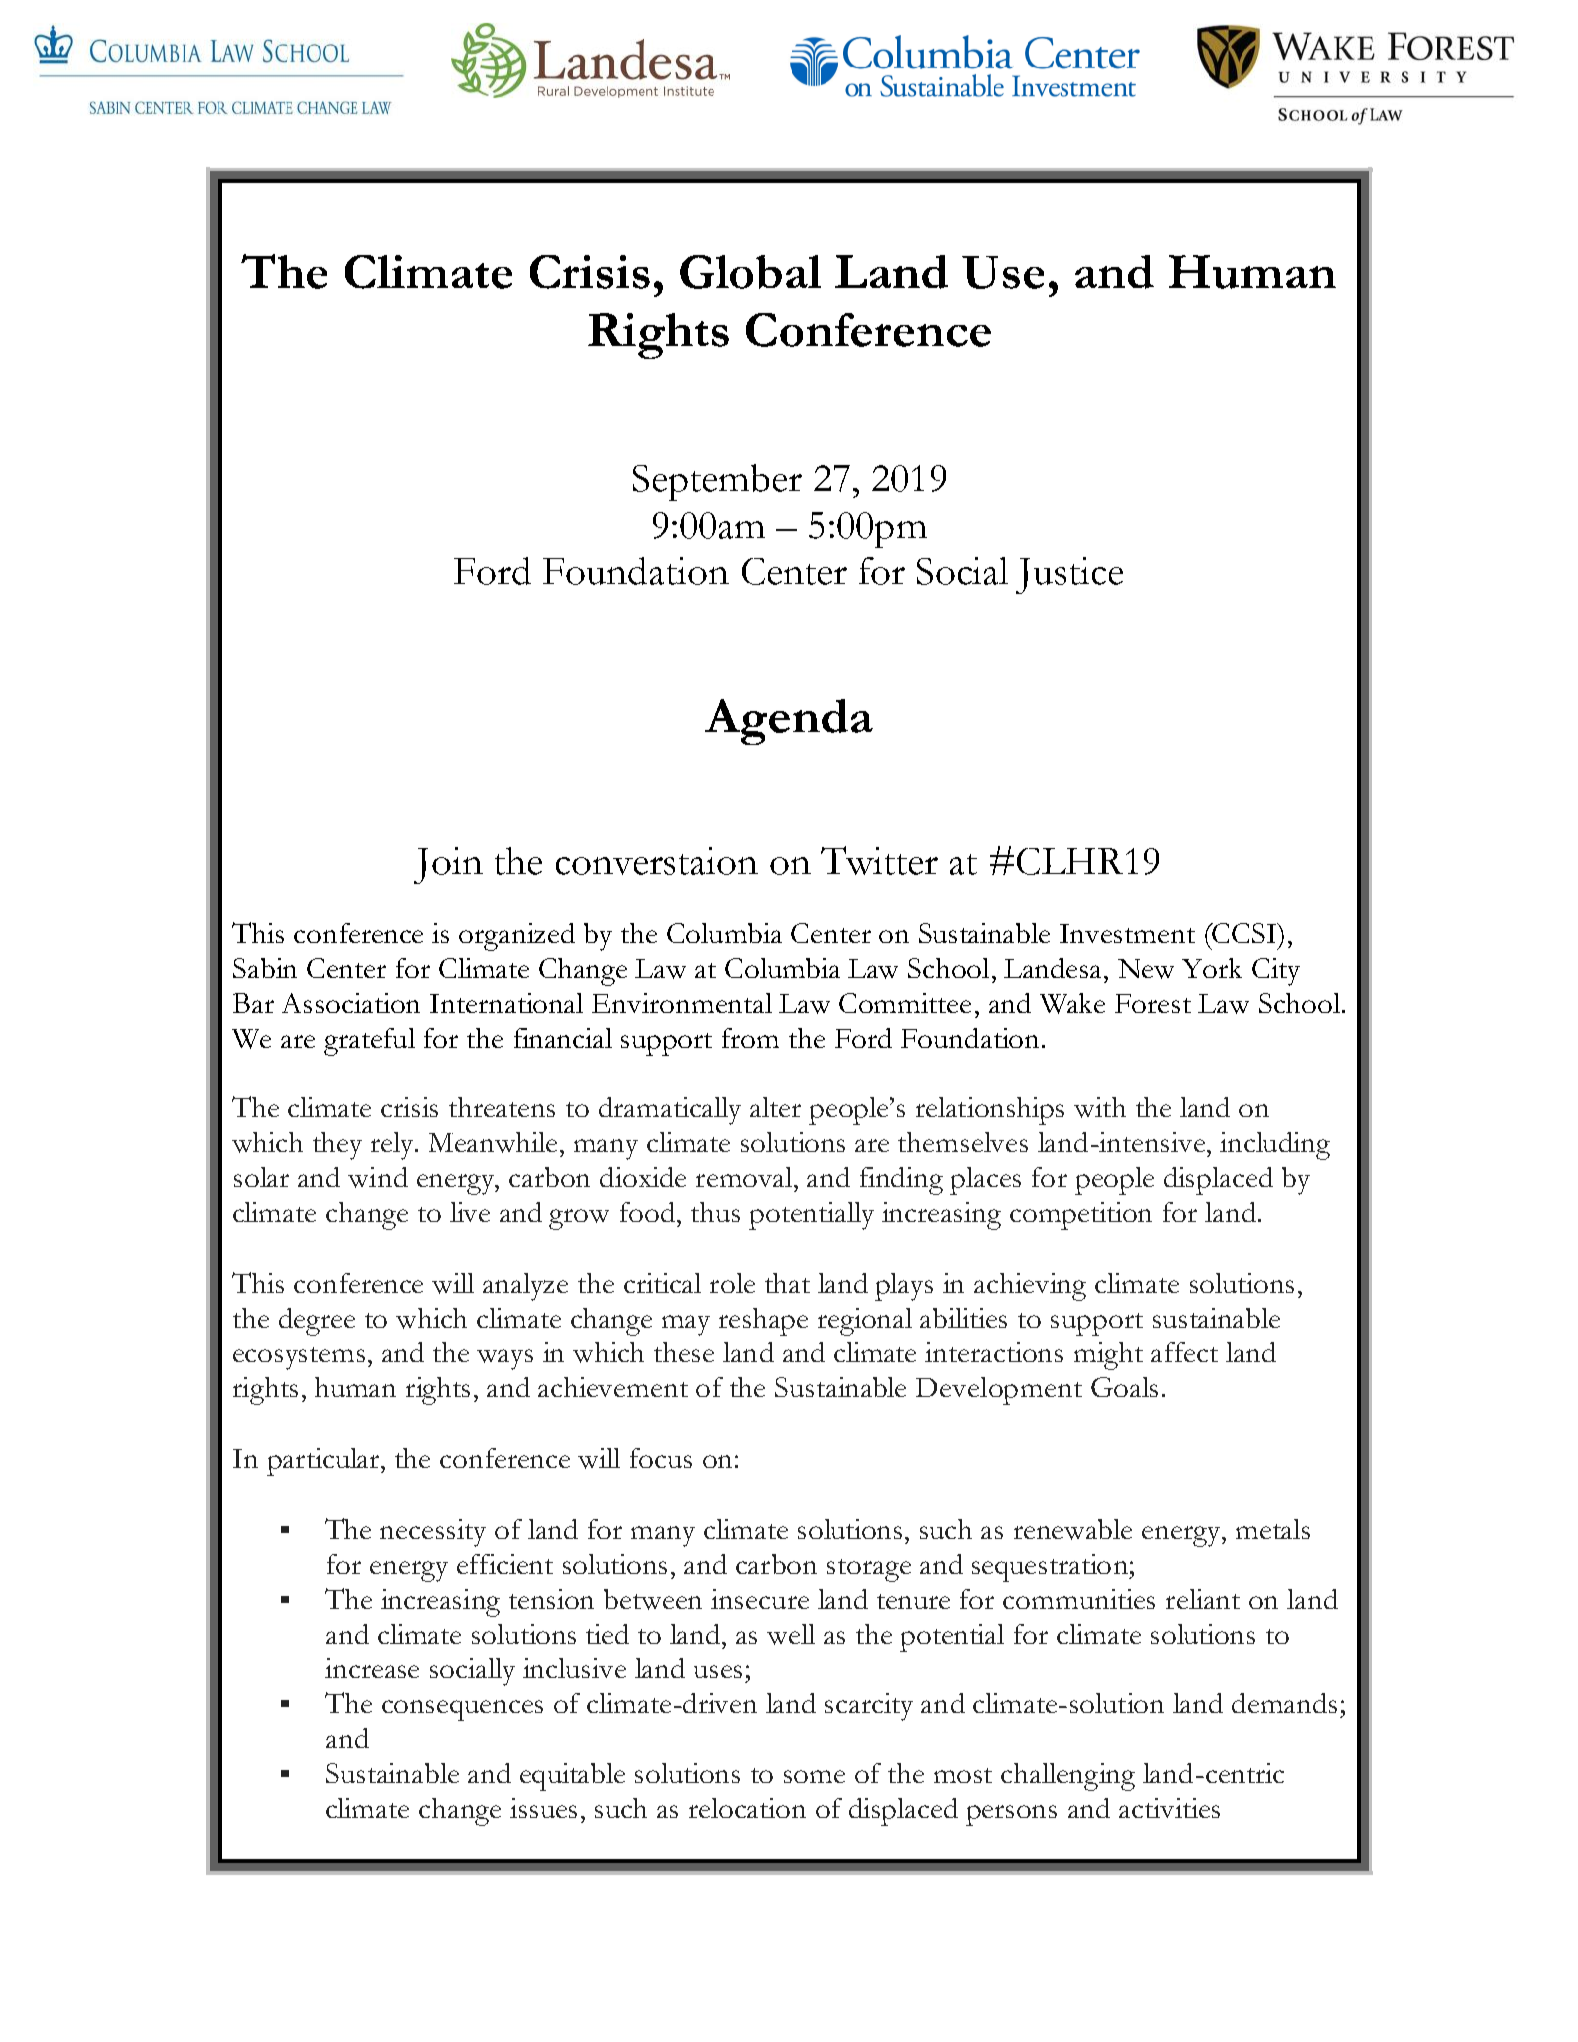  Describe the element at coordinates (717, 482) in the page. I see `September` at that location.
